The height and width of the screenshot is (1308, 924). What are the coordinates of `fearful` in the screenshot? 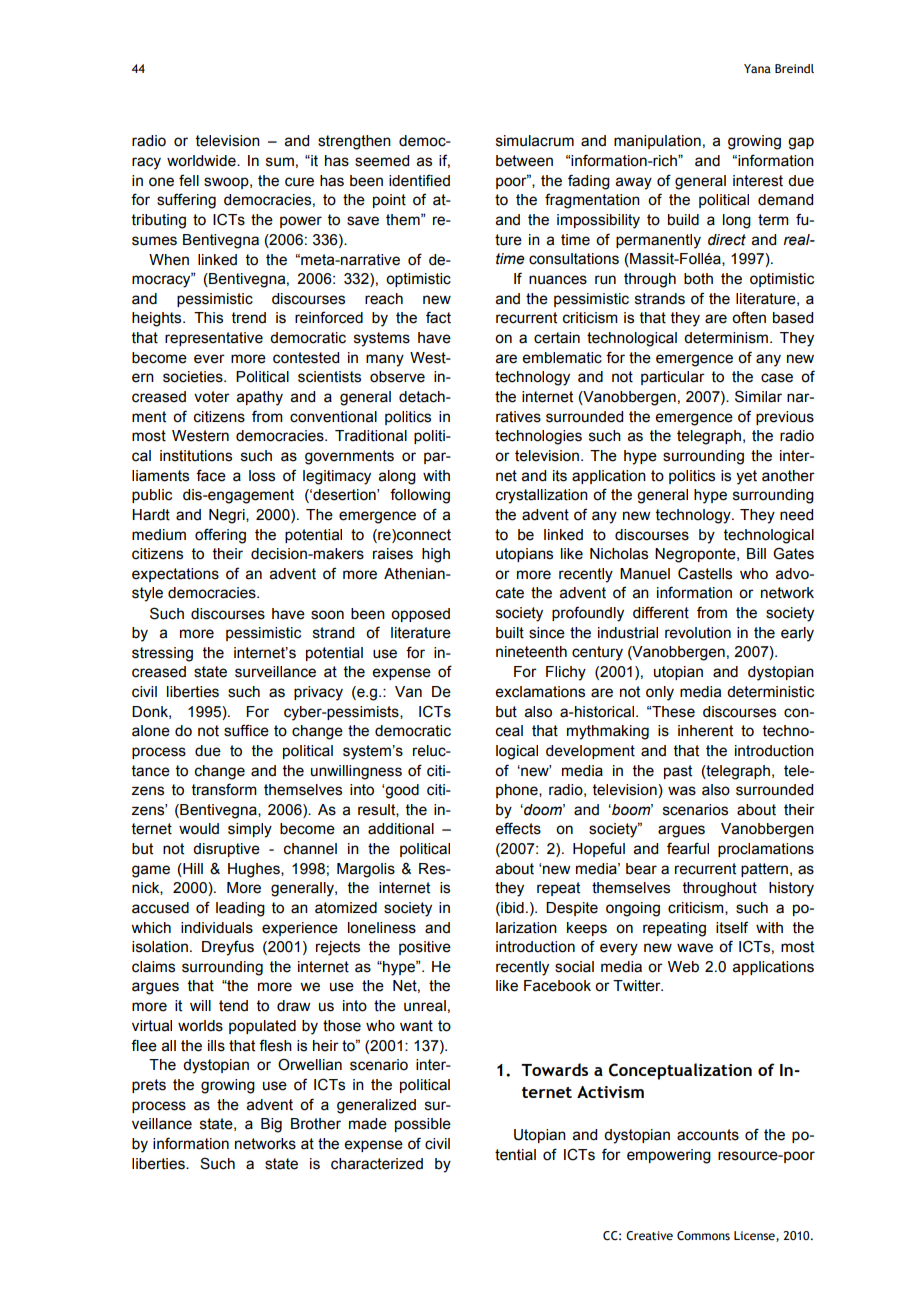 It's located at (688, 848).
